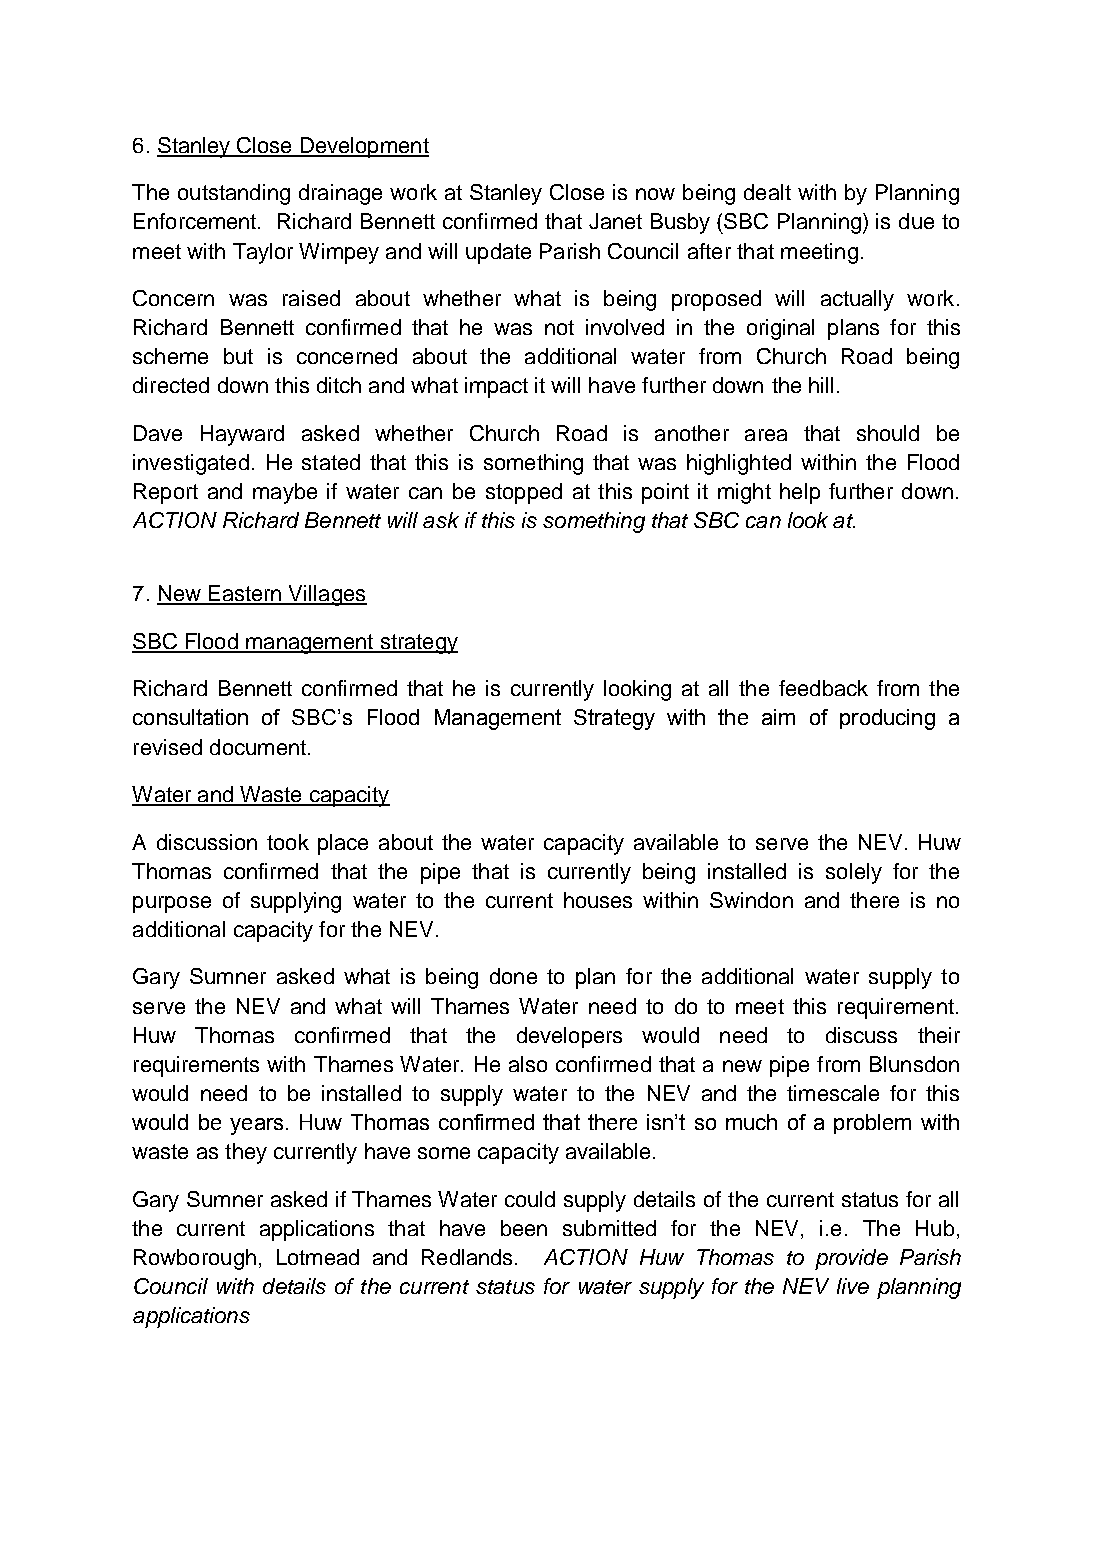 The width and height of the image is (1093, 1546). I want to click on Janet, so click(615, 221).
